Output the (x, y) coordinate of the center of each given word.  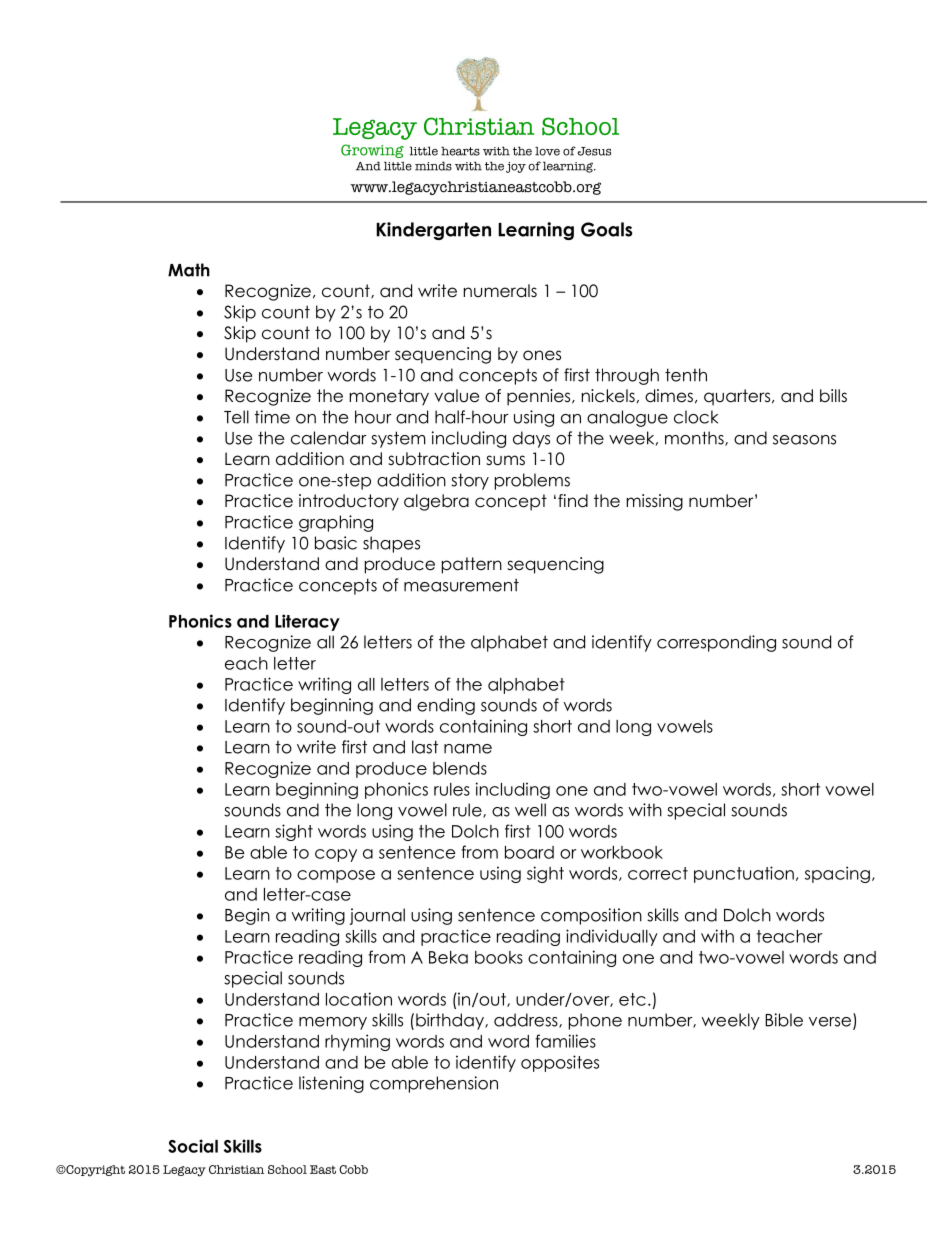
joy (516, 167)
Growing (372, 151)
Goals (607, 229)
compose (336, 876)
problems (532, 481)
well (530, 810)
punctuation (744, 874)
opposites (560, 1063)
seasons (804, 440)
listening (331, 1084)
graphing (336, 523)
